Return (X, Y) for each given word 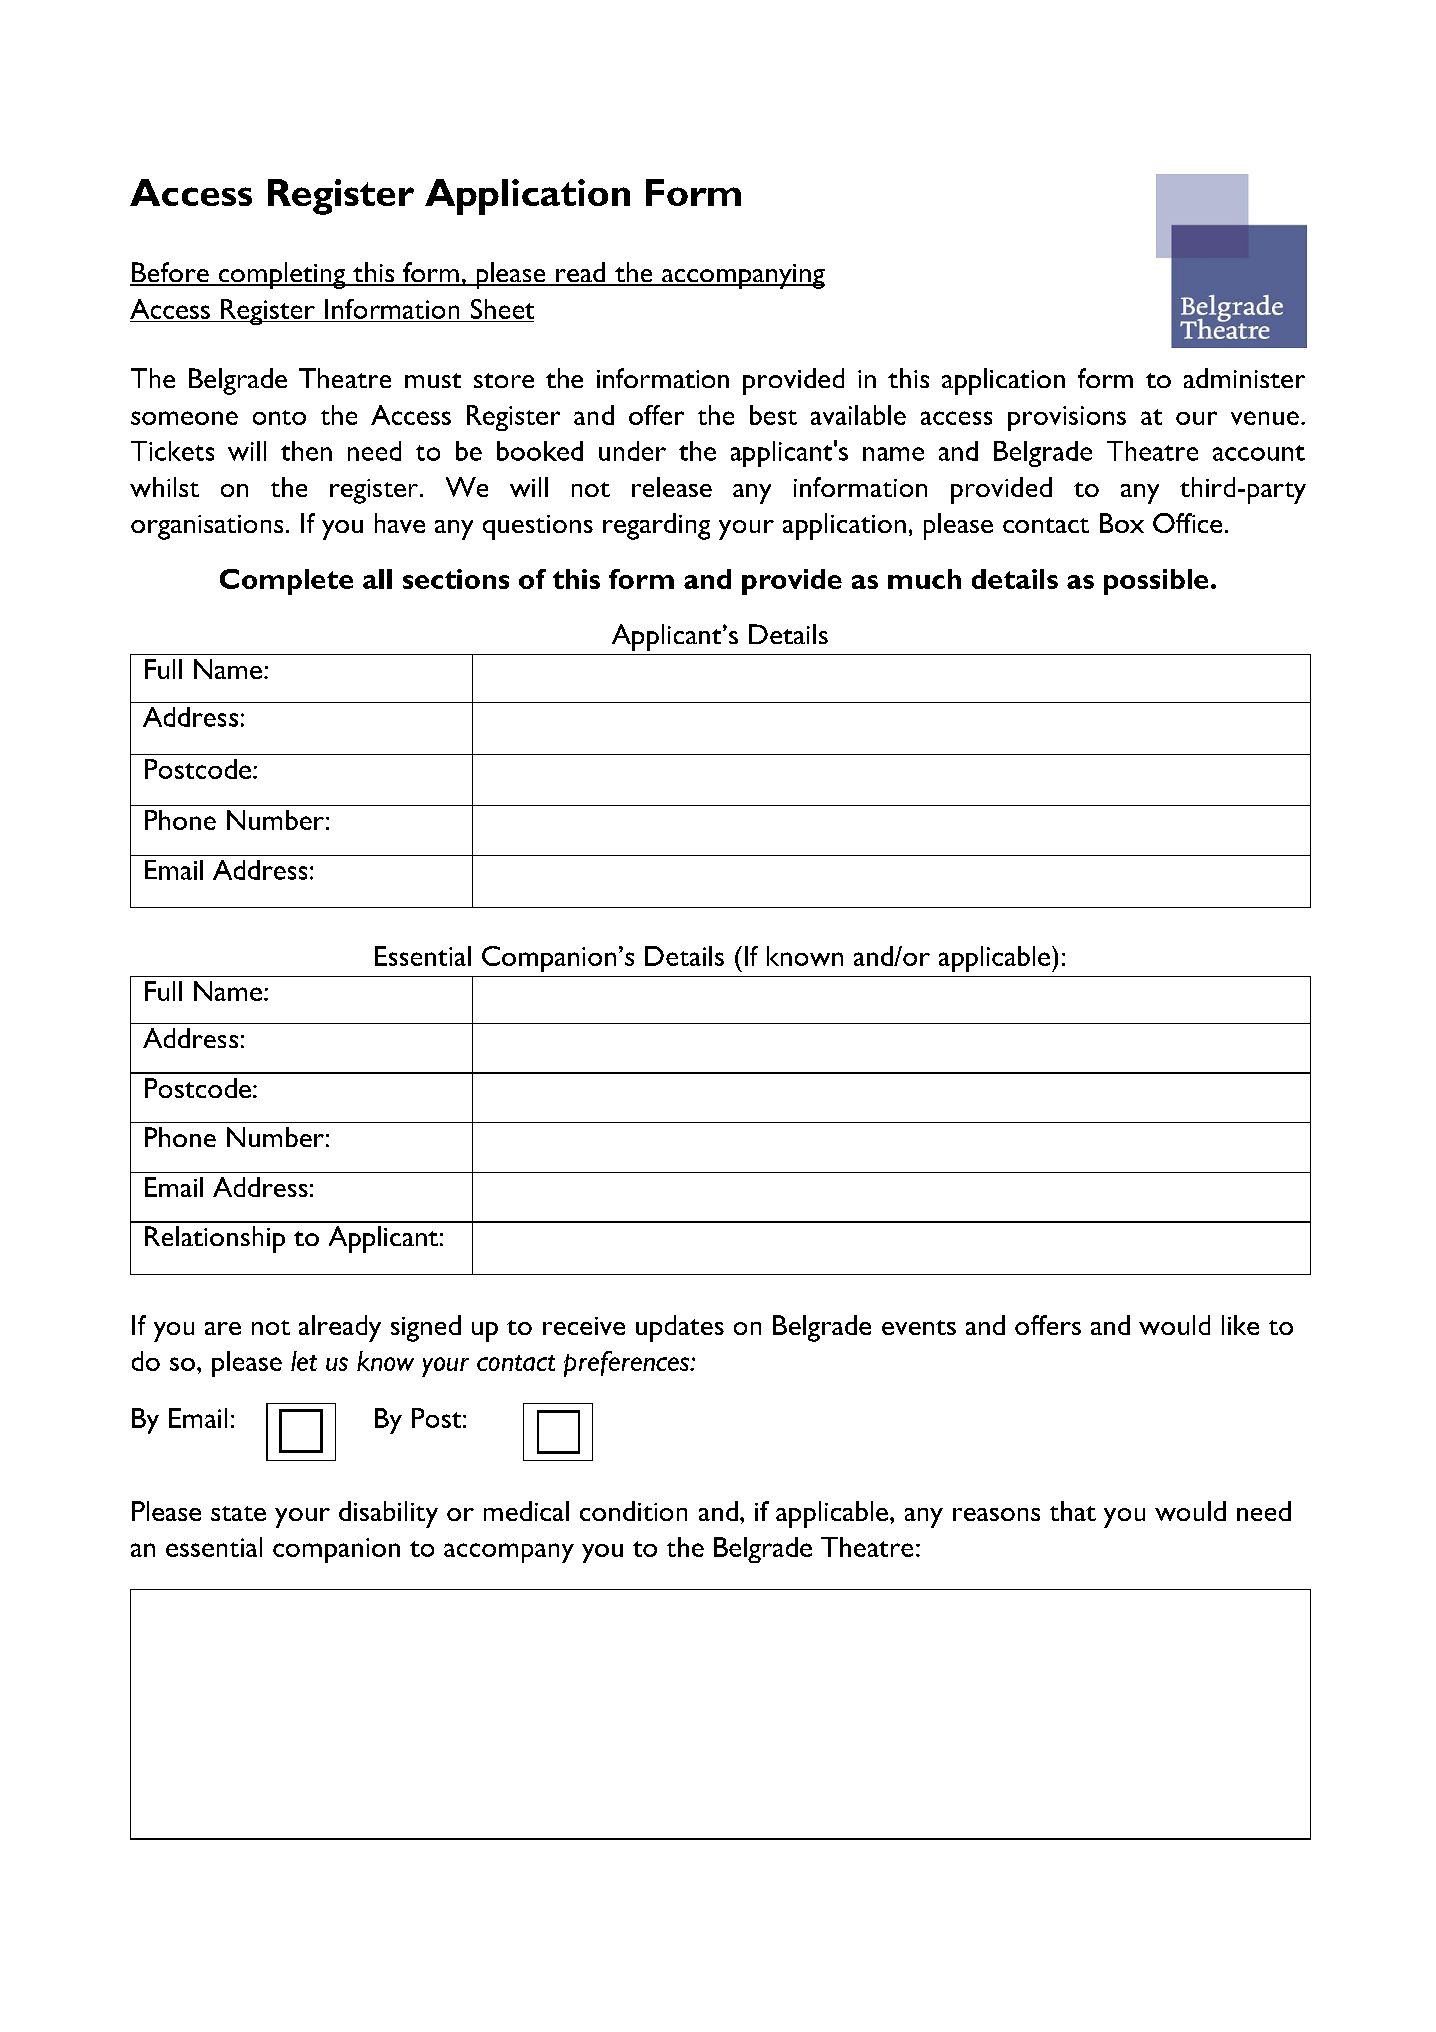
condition (633, 1511)
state (238, 1513)
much (924, 579)
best (773, 415)
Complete (286, 582)
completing (282, 275)
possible (1156, 582)
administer (1244, 378)
